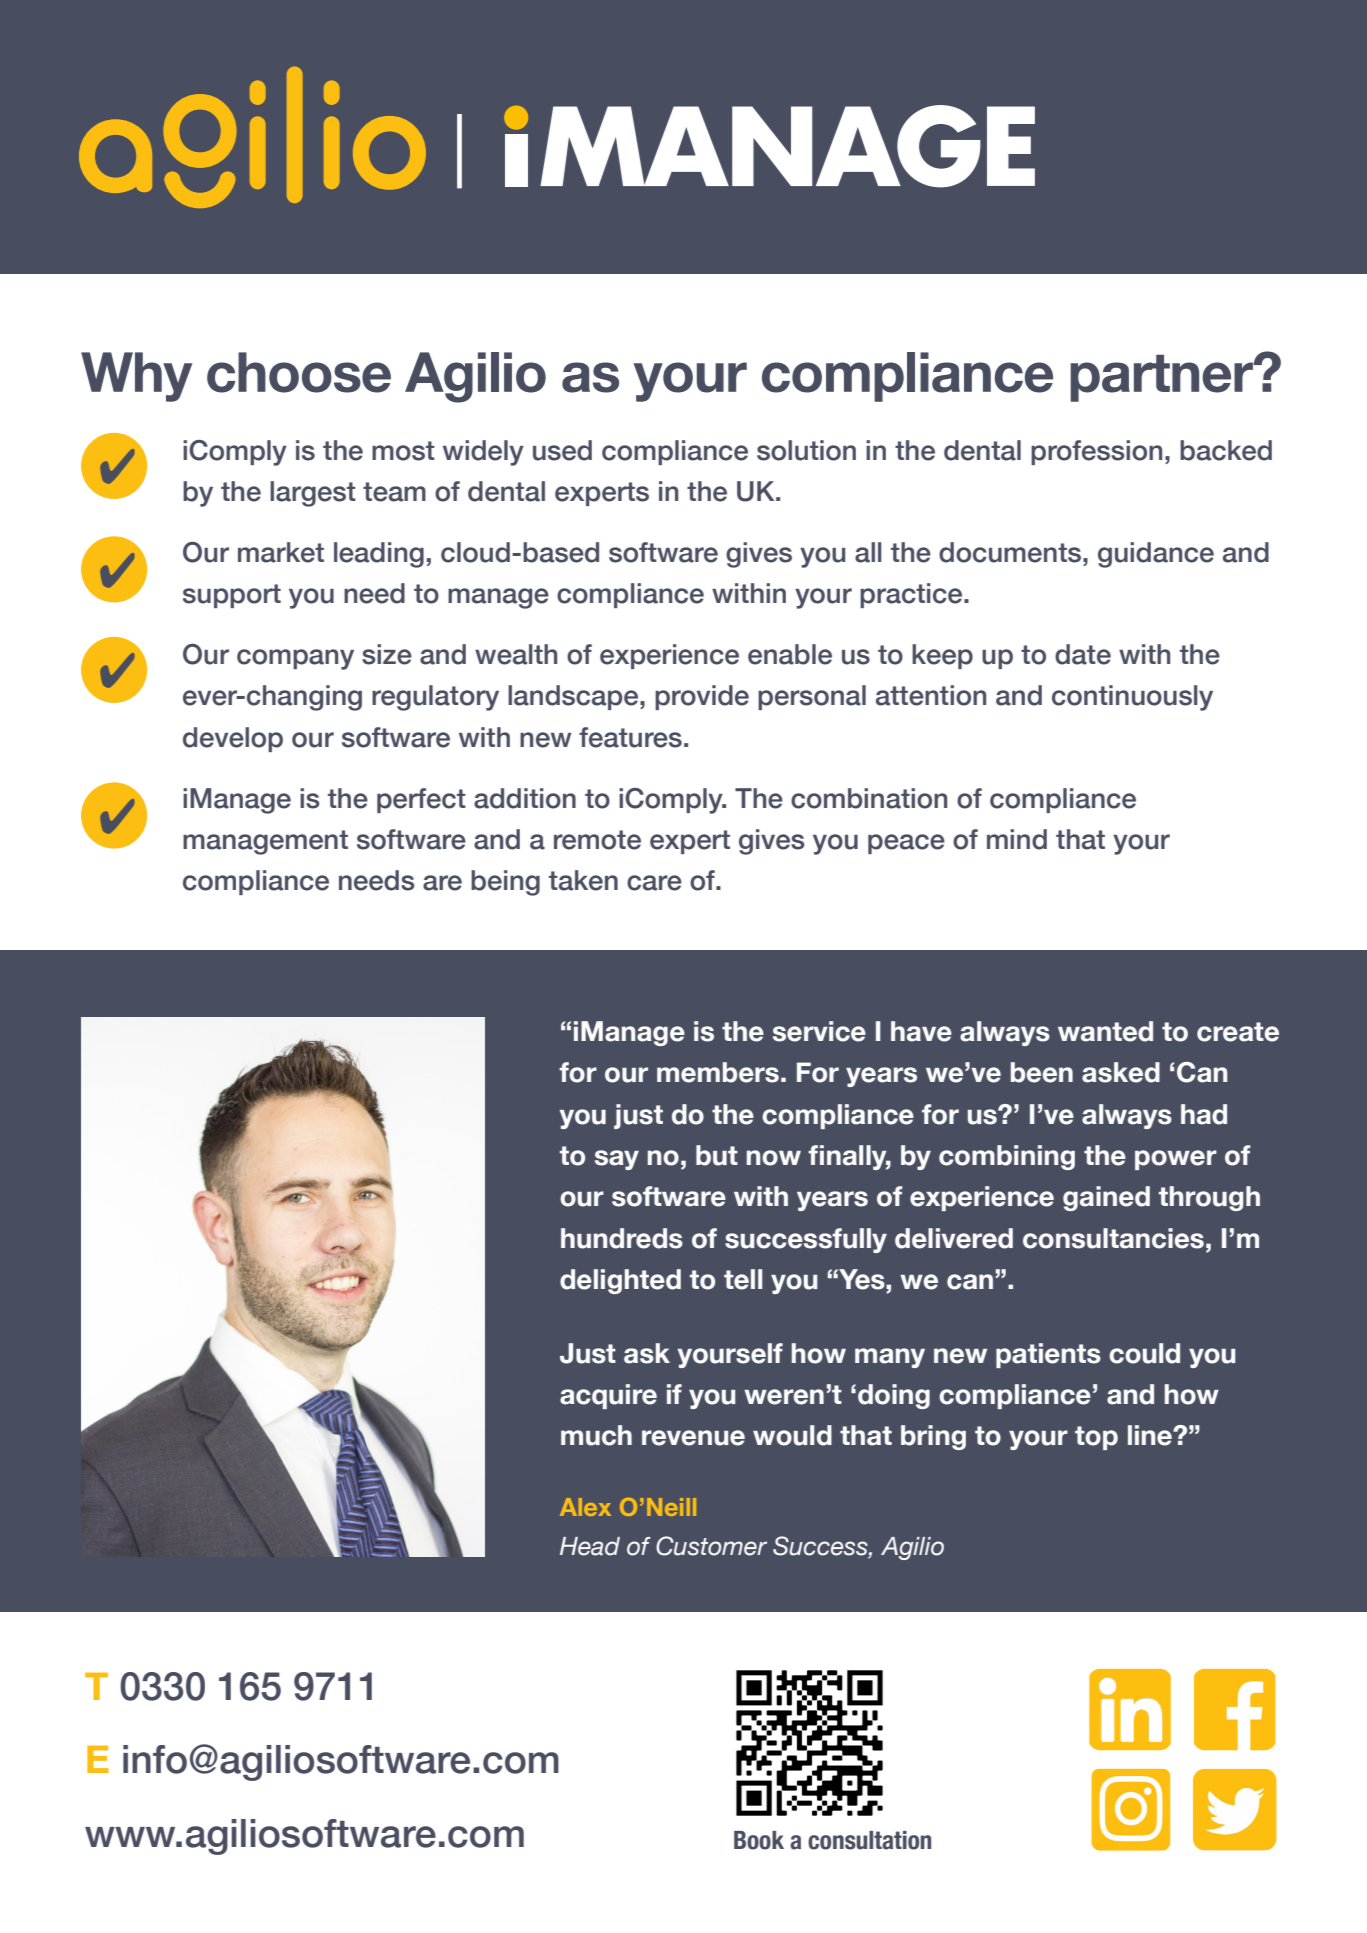 The height and width of the screenshot is (1933, 1367). I want to click on consultation, so click(869, 1840).
